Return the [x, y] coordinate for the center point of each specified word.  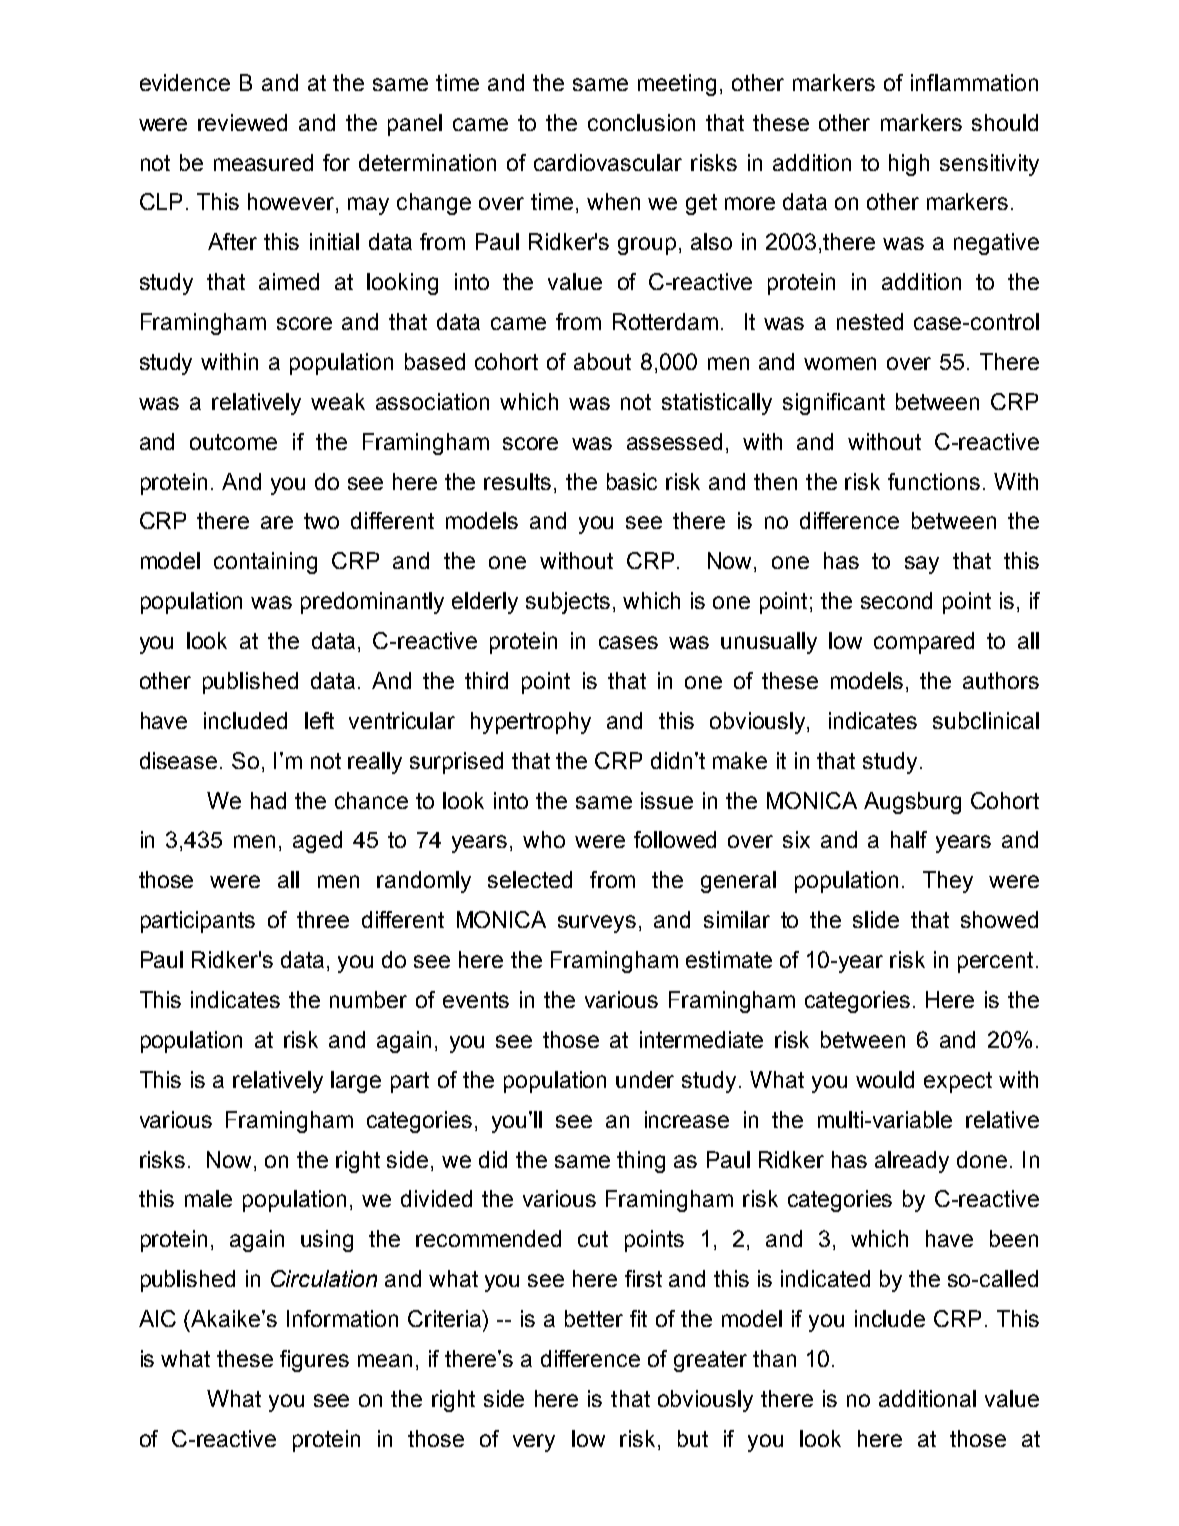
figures [314, 1361]
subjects [568, 603]
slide [876, 919]
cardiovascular [608, 162]
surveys [597, 924]
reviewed [242, 122]
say [922, 565]
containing [265, 563]
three [323, 919]
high [909, 165]
